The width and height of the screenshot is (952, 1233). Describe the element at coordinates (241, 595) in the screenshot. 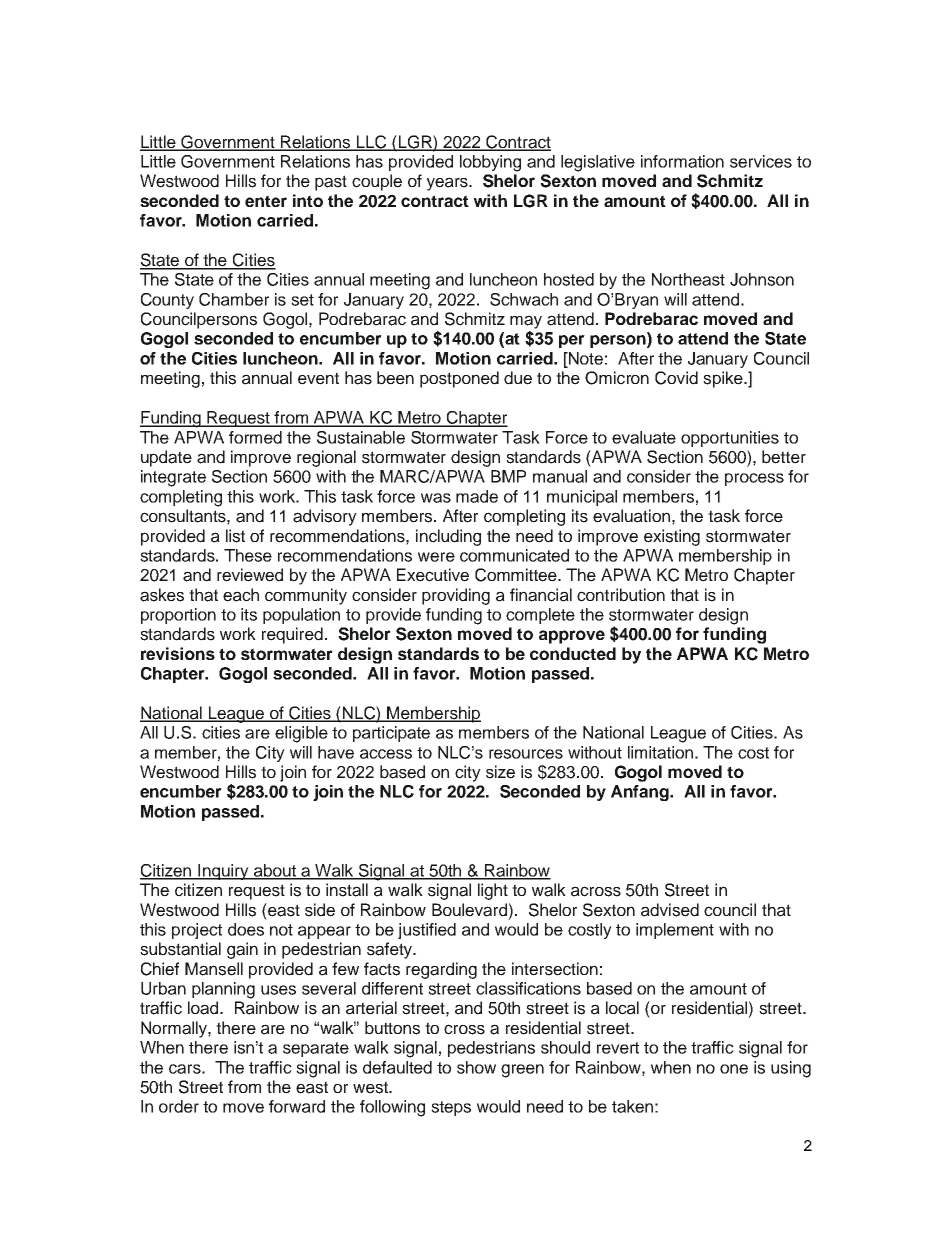

I see `each` at that location.
